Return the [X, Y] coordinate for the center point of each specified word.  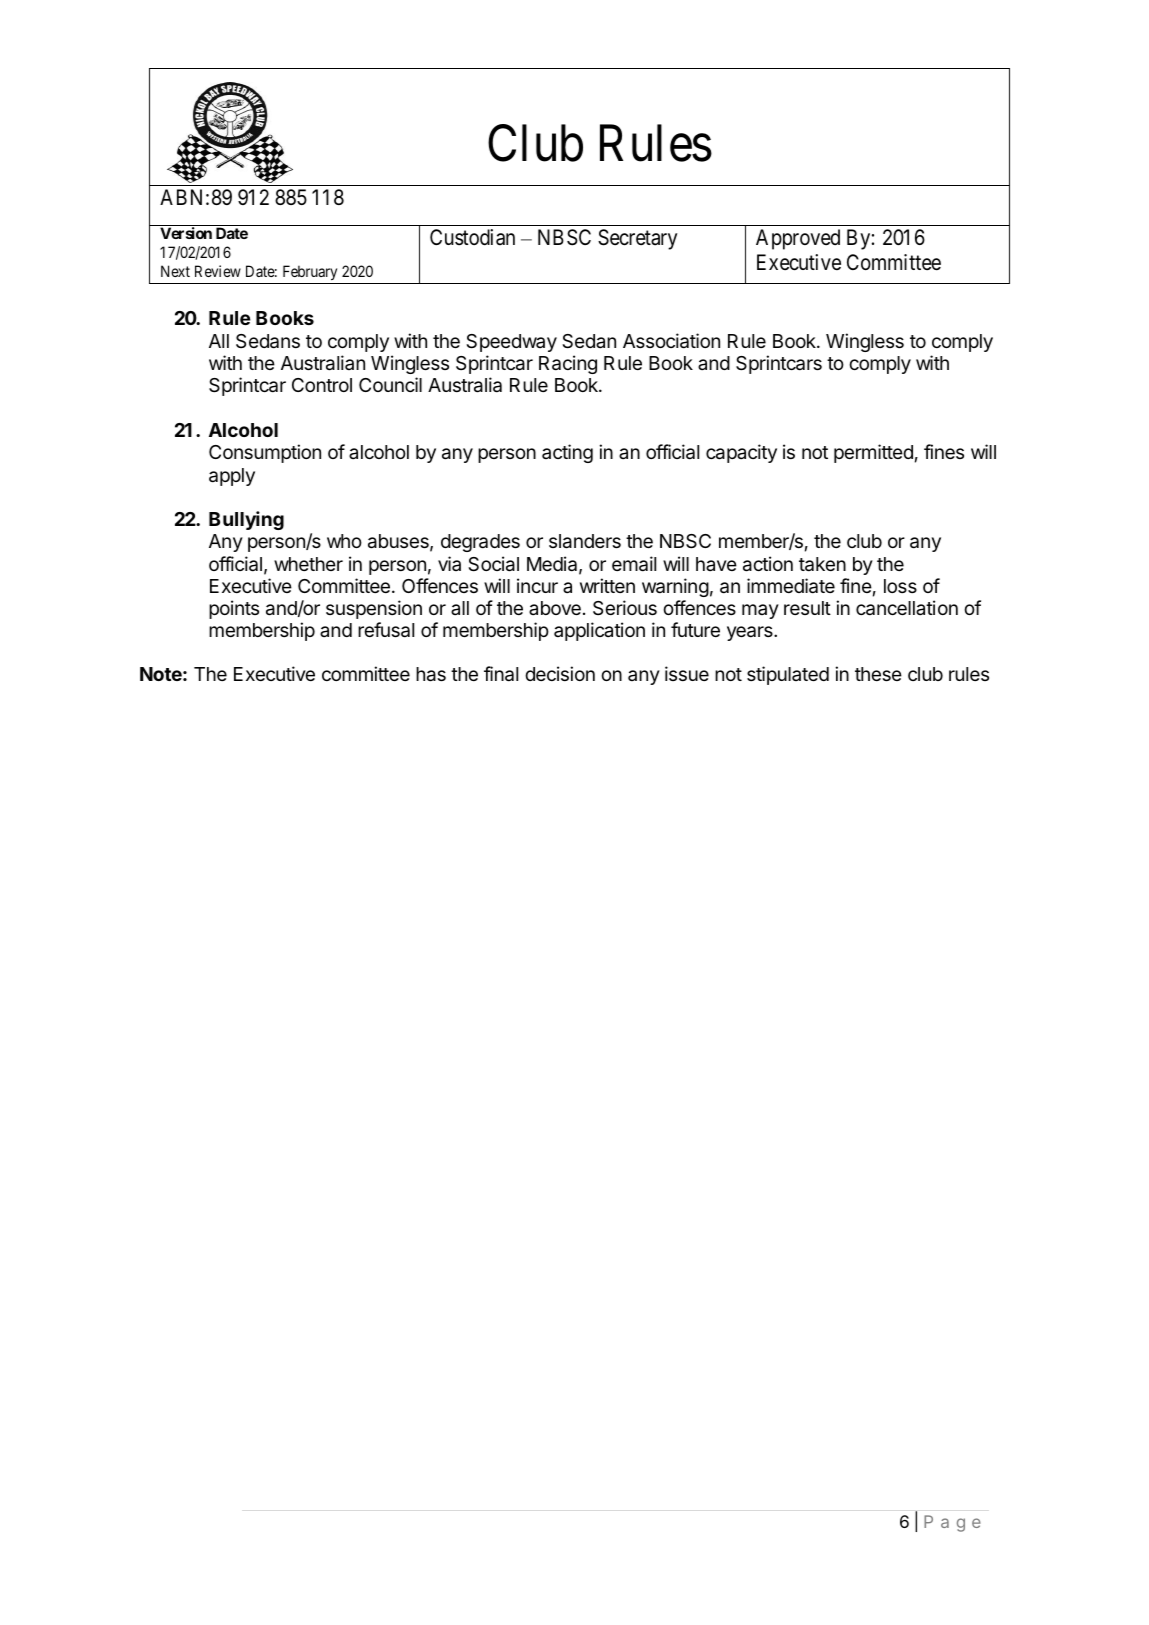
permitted [873, 453]
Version [186, 233]
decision [560, 673]
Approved [798, 239]
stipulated [788, 675]
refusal [386, 630]
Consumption [265, 453]
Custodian [472, 237]
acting [567, 453]
